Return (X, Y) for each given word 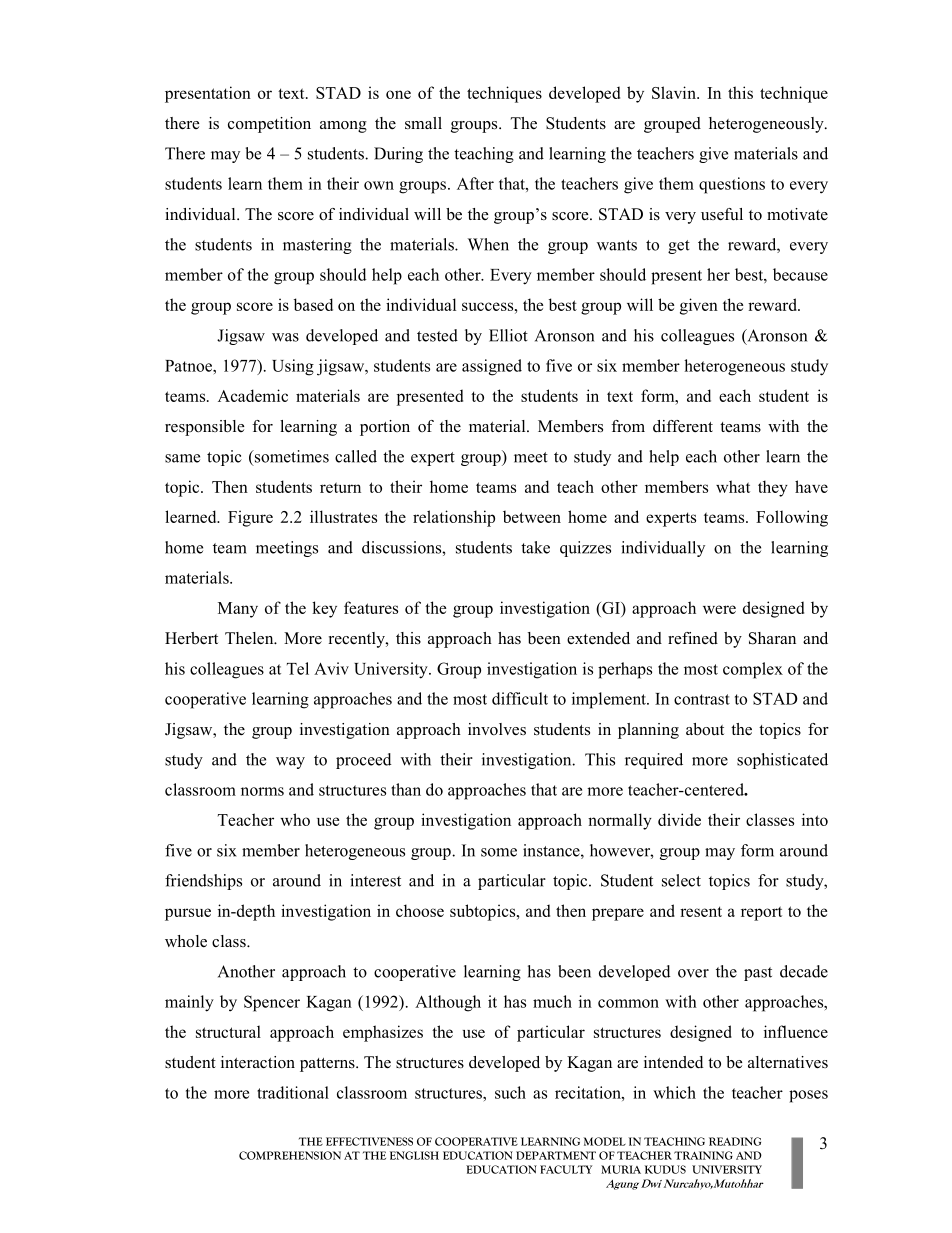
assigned (492, 367)
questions (732, 185)
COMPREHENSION (290, 1155)
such (510, 1092)
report (761, 913)
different (683, 426)
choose (420, 910)
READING (735, 1141)
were (719, 609)
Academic (253, 395)
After (475, 183)
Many (238, 610)
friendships (203, 882)
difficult (520, 698)
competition (269, 125)
